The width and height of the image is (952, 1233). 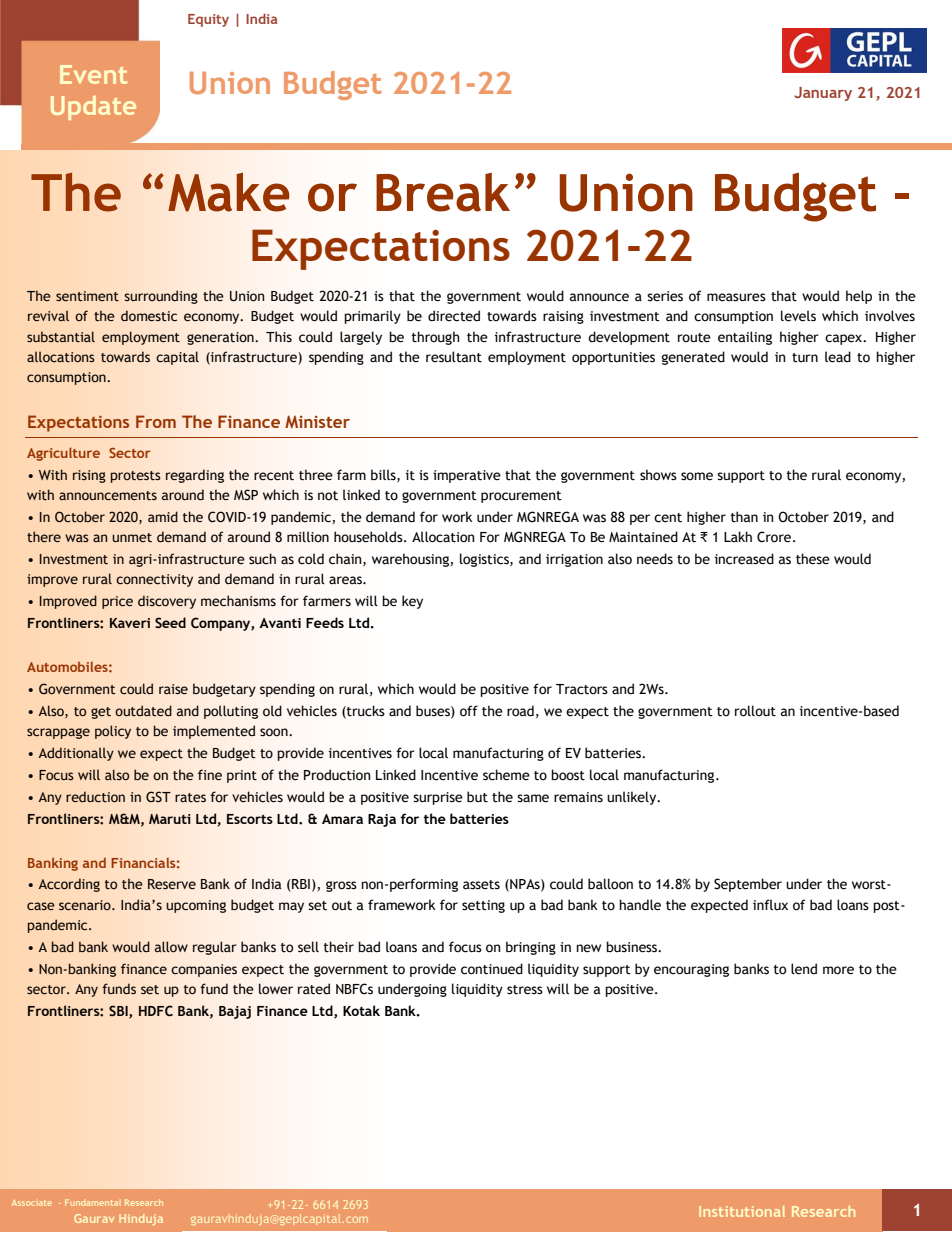 What do you see at coordinates (823, 94) in the image?
I see `January` at bounding box center [823, 94].
